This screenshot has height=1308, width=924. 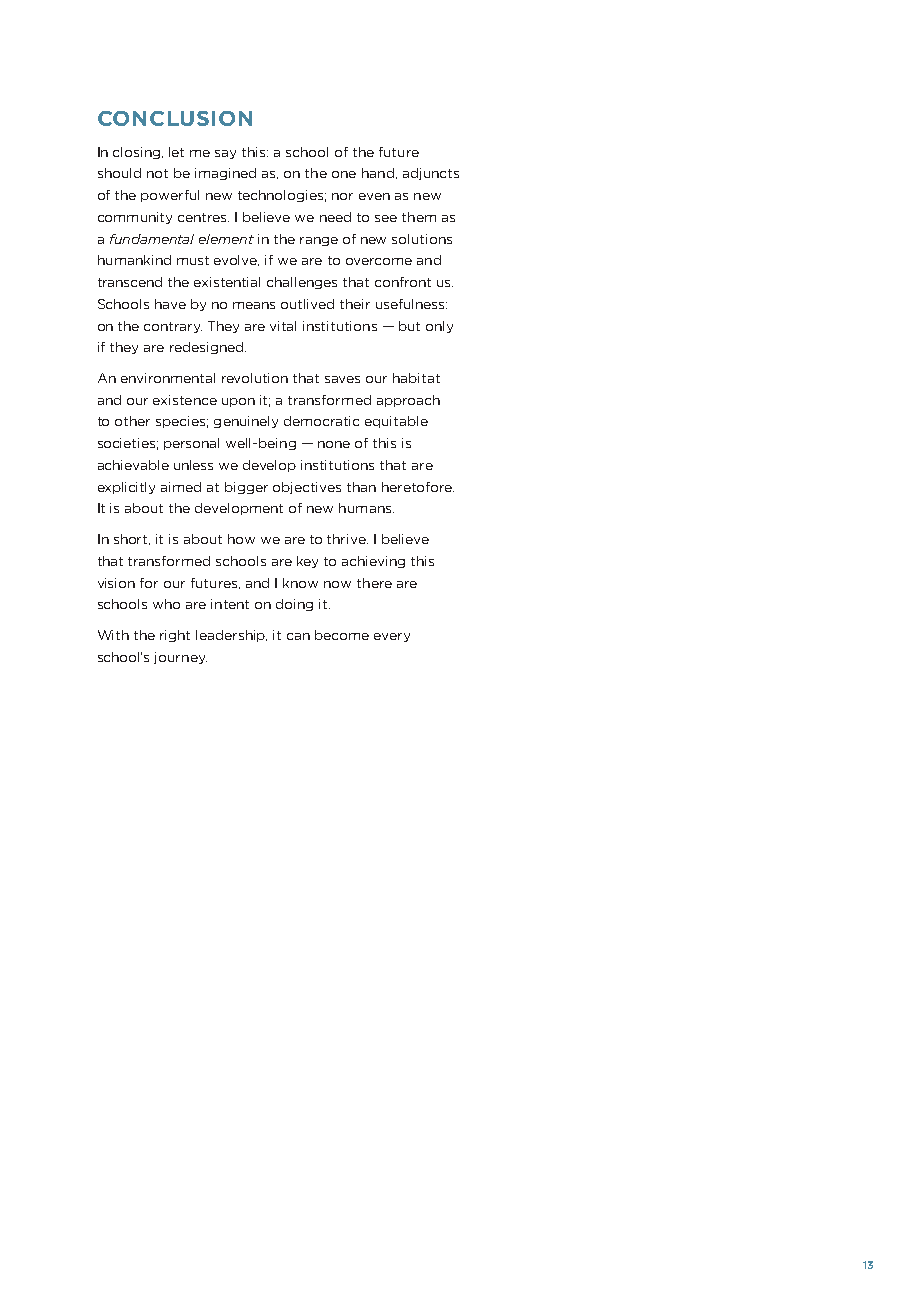 I want to click on can, so click(x=298, y=636).
